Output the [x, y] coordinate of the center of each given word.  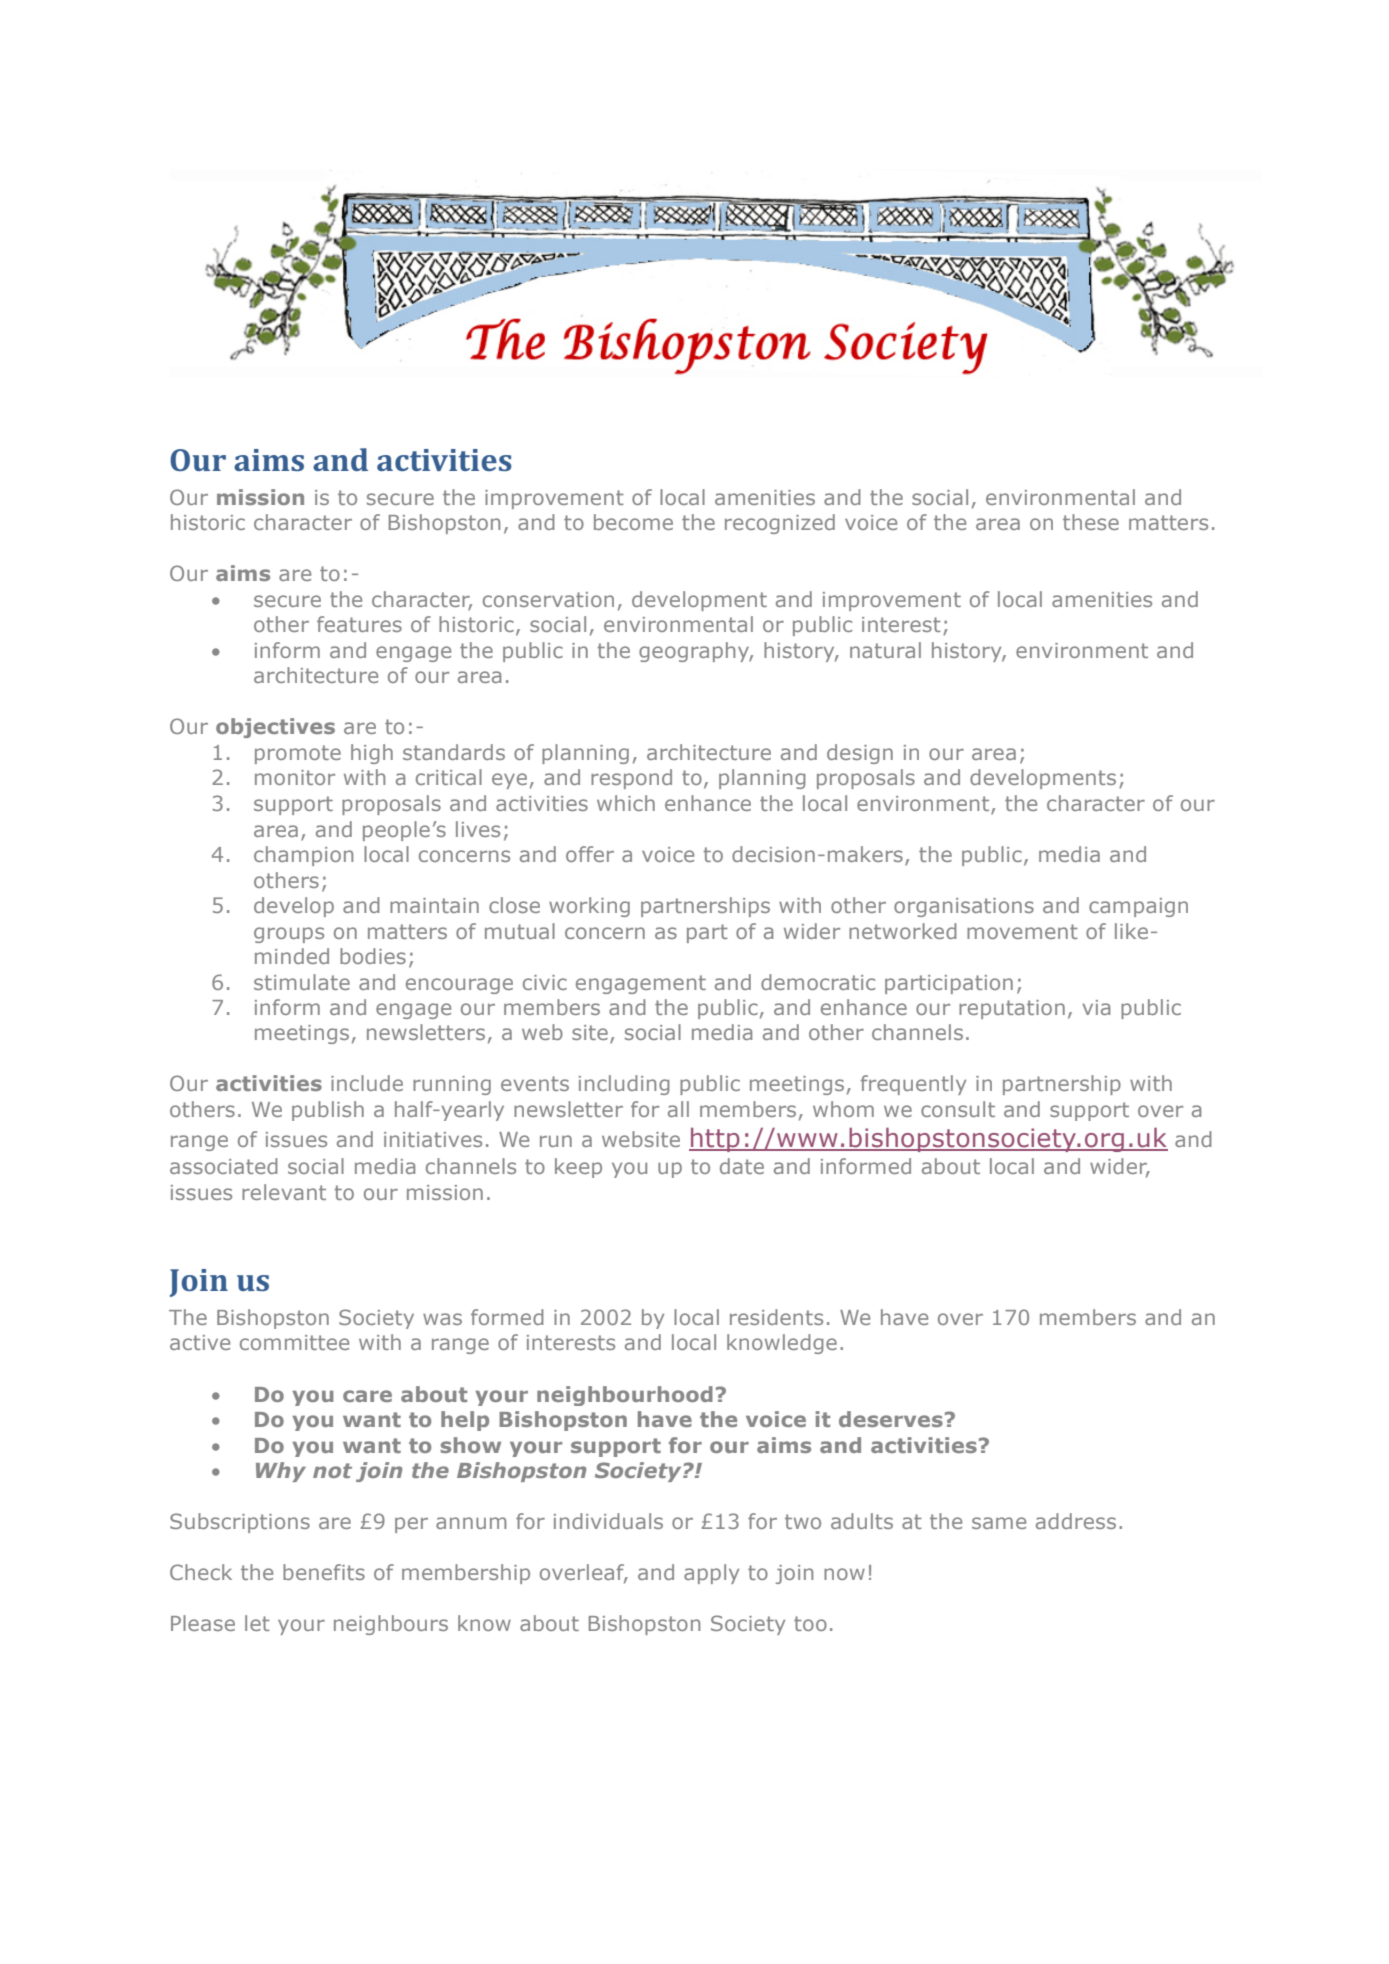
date [742, 1166]
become [633, 522]
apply [711, 1574]
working [589, 907]
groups [289, 935]
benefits [324, 1572]
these [1091, 522]
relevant [284, 1192]
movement [1022, 931]
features [359, 624]
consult [958, 1109]
